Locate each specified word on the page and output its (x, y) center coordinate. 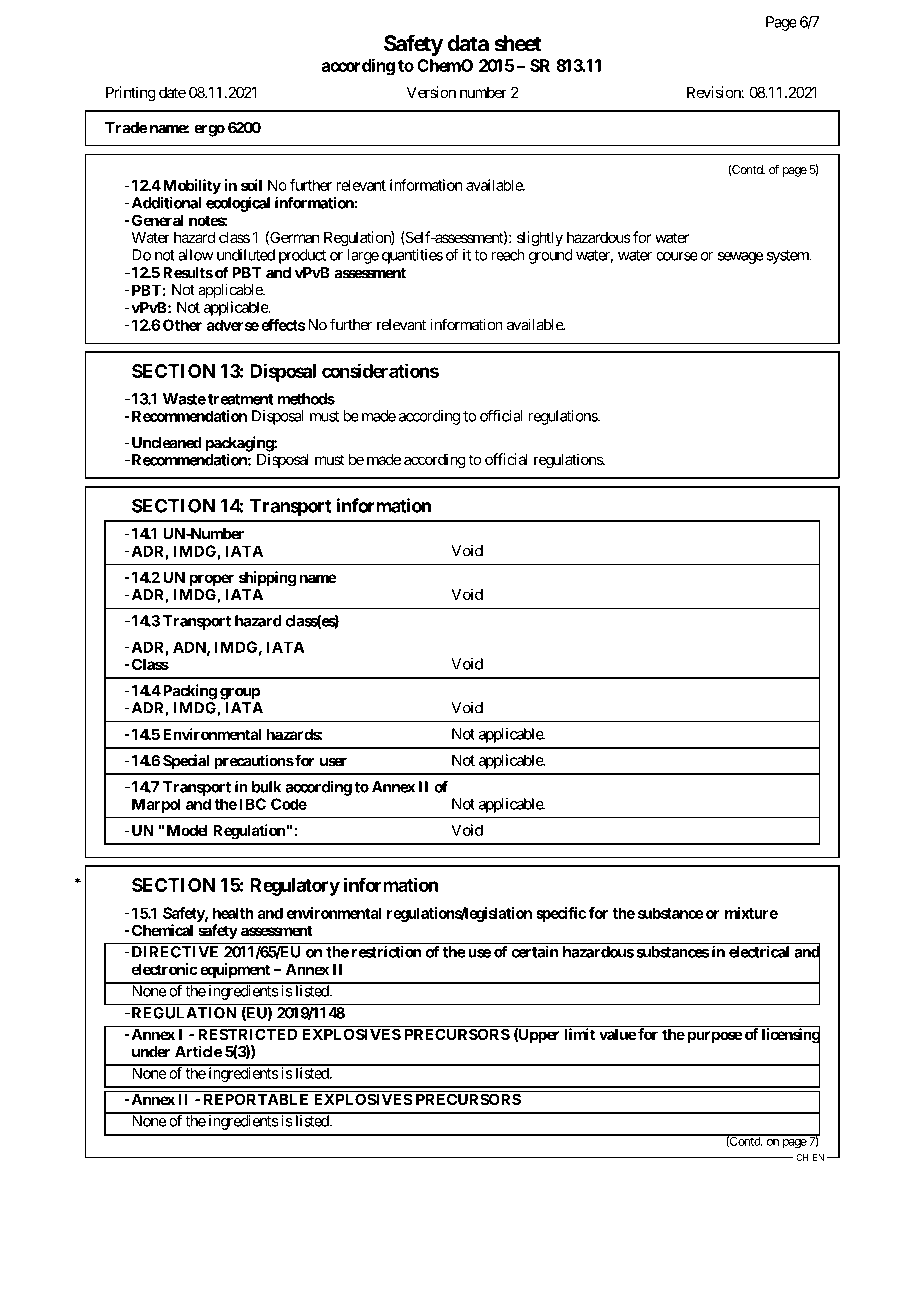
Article (198, 1051)
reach (508, 255)
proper (212, 580)
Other (182, 325)
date (172, 92)
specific (561, 914)
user (333, 762)
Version (431, 92)
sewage (741, 258)
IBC (253, 804)
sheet (518, 43)
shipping (267, 579)
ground (551, 256)
